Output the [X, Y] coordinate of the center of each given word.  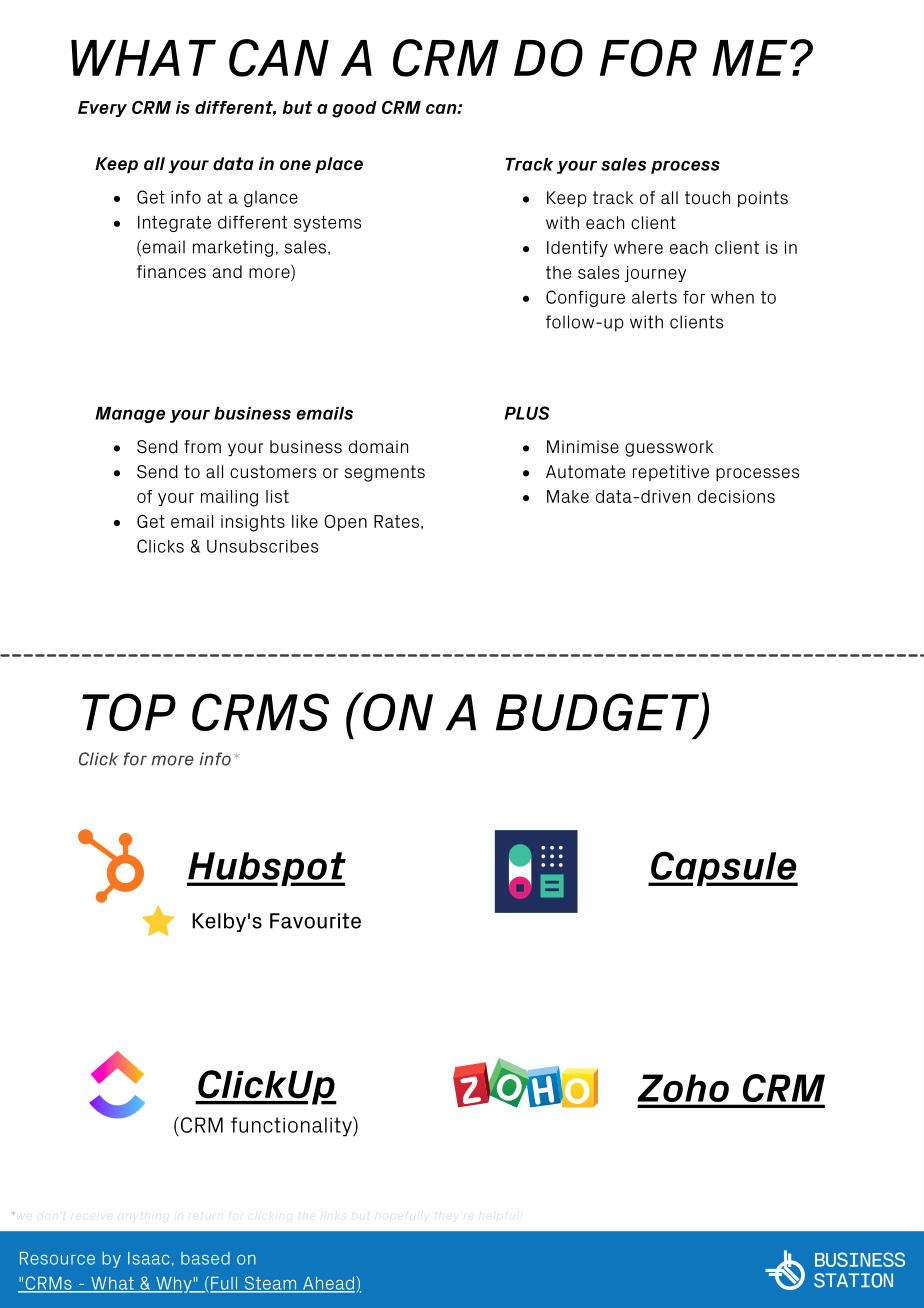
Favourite [315, 921]
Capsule [723, 868]
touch [707, 197]
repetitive [671, 473]
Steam [270, 1284]
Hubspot [266, 869]
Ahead [329, 1284]
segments [385, 473]
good [354, 109]
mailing [229, 498]
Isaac [148, 1258]
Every [102, 109]
